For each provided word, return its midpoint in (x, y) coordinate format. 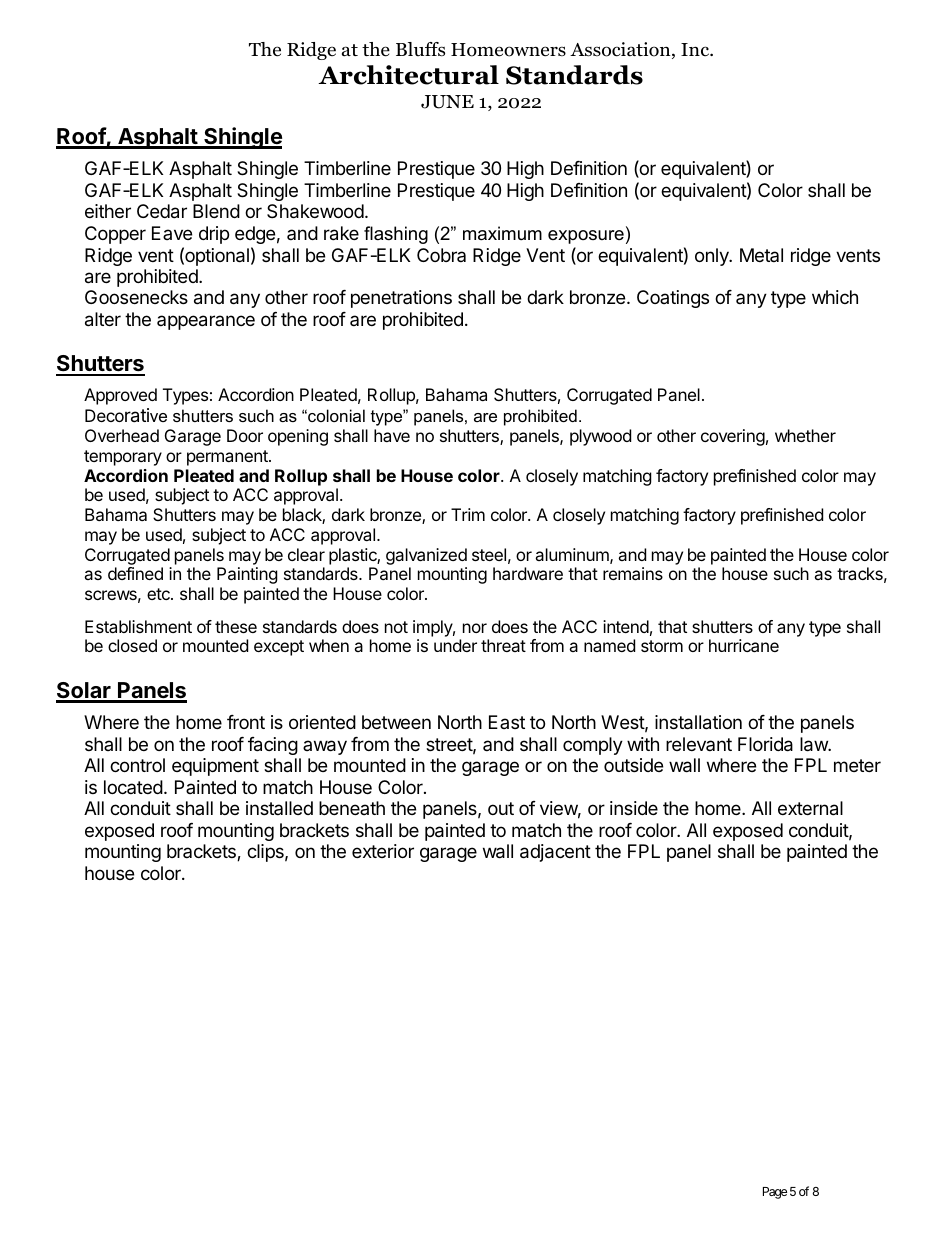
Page (775, 1193)
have (392, 435)
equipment (215, 767)
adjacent (555, 853)
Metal (761, 255)
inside (634, 808)
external (810, 808)
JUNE (447, 102)
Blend (216, 211)
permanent (228, 458)
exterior (383, 851)
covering (733, 437)
